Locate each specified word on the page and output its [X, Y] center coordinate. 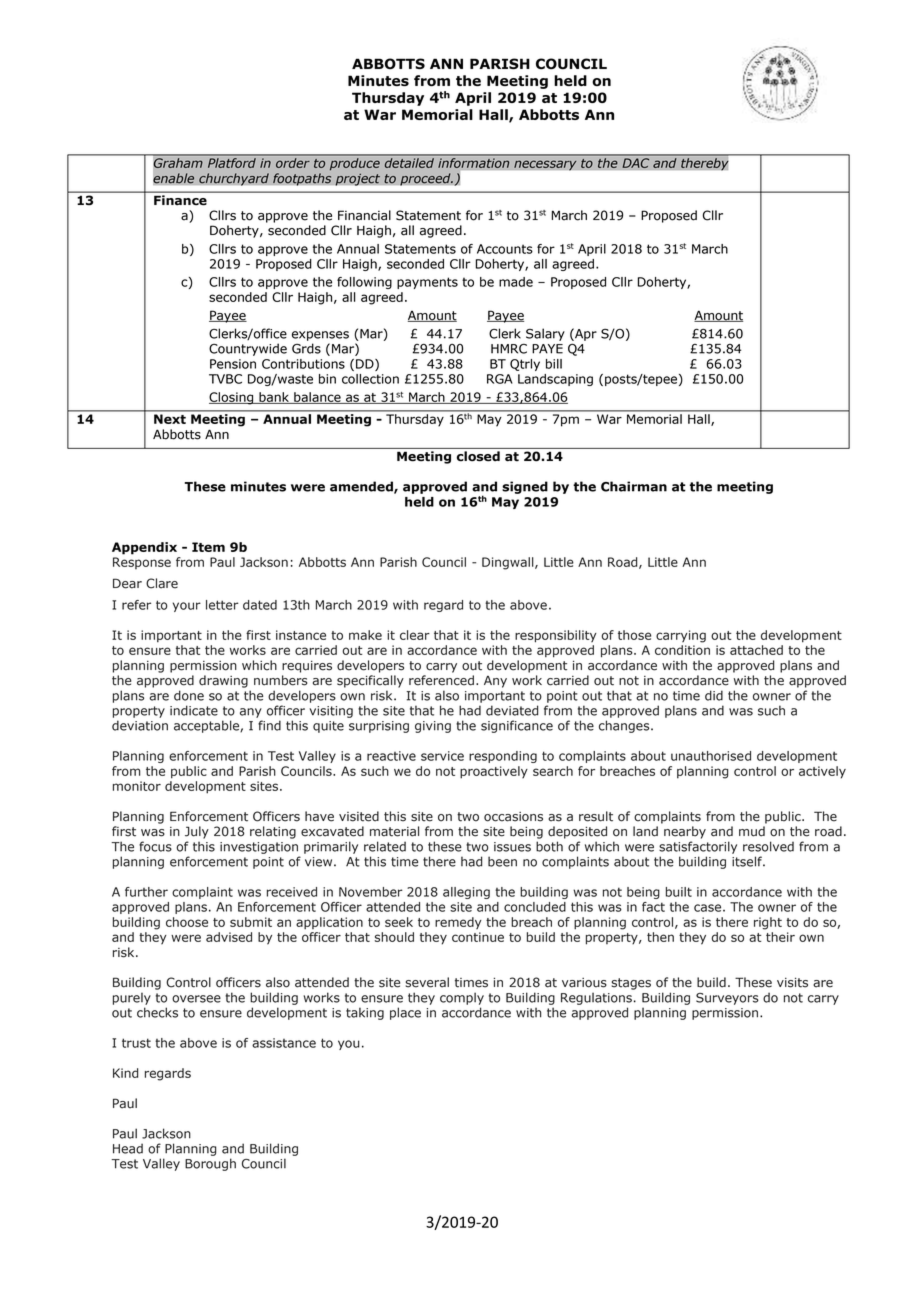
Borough [210, 1164]
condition [682, 650]
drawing [223, 681]
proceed [426, 179]
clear [415, 635]
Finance [180, 200]
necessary [545, 165]
